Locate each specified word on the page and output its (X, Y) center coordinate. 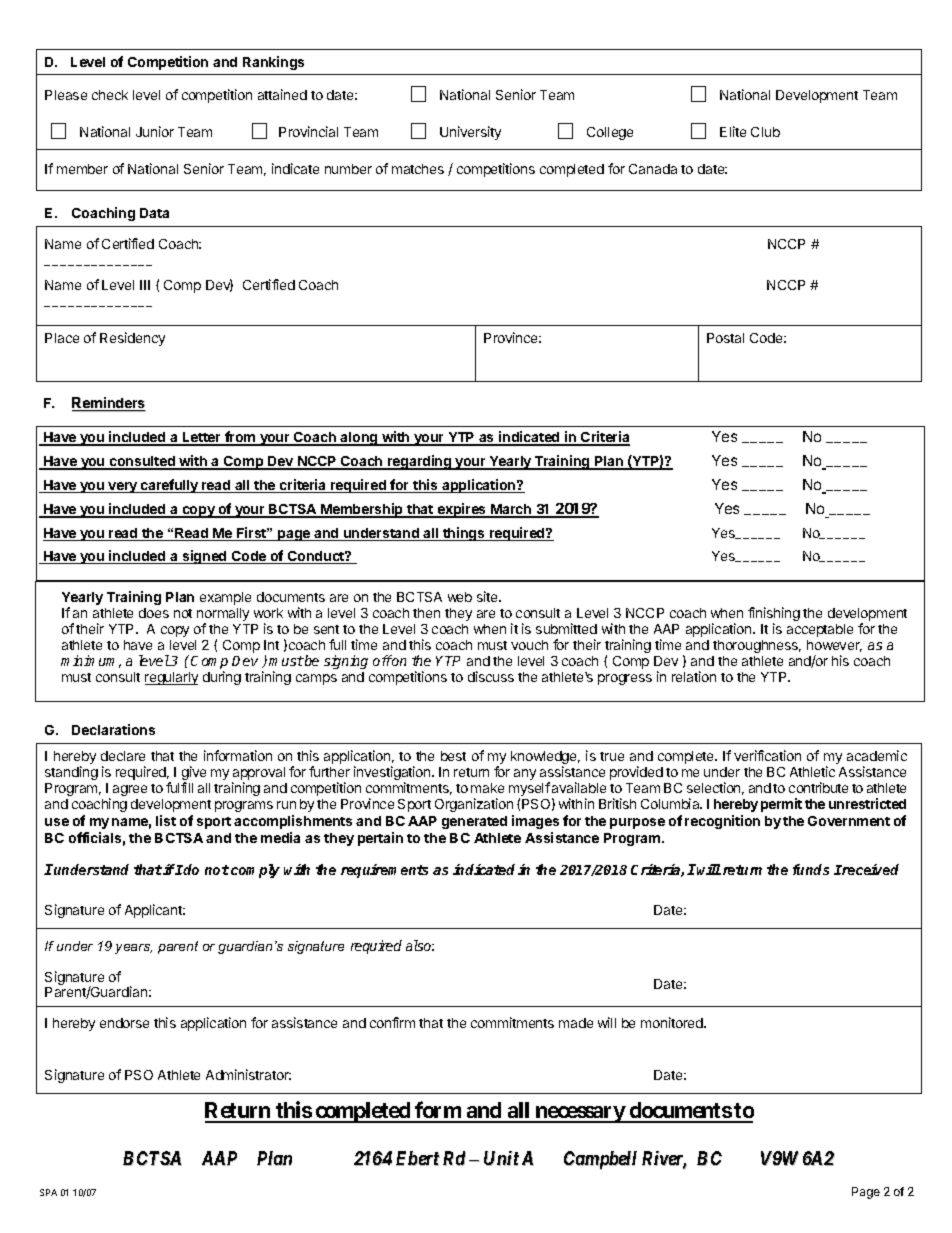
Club (765, 132)
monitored (673, 1022)
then (426, 613)
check (110, 95)
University (470, 133)
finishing (774, 615)
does (154, 613)
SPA (48, 1192)
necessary (579, 1114)
